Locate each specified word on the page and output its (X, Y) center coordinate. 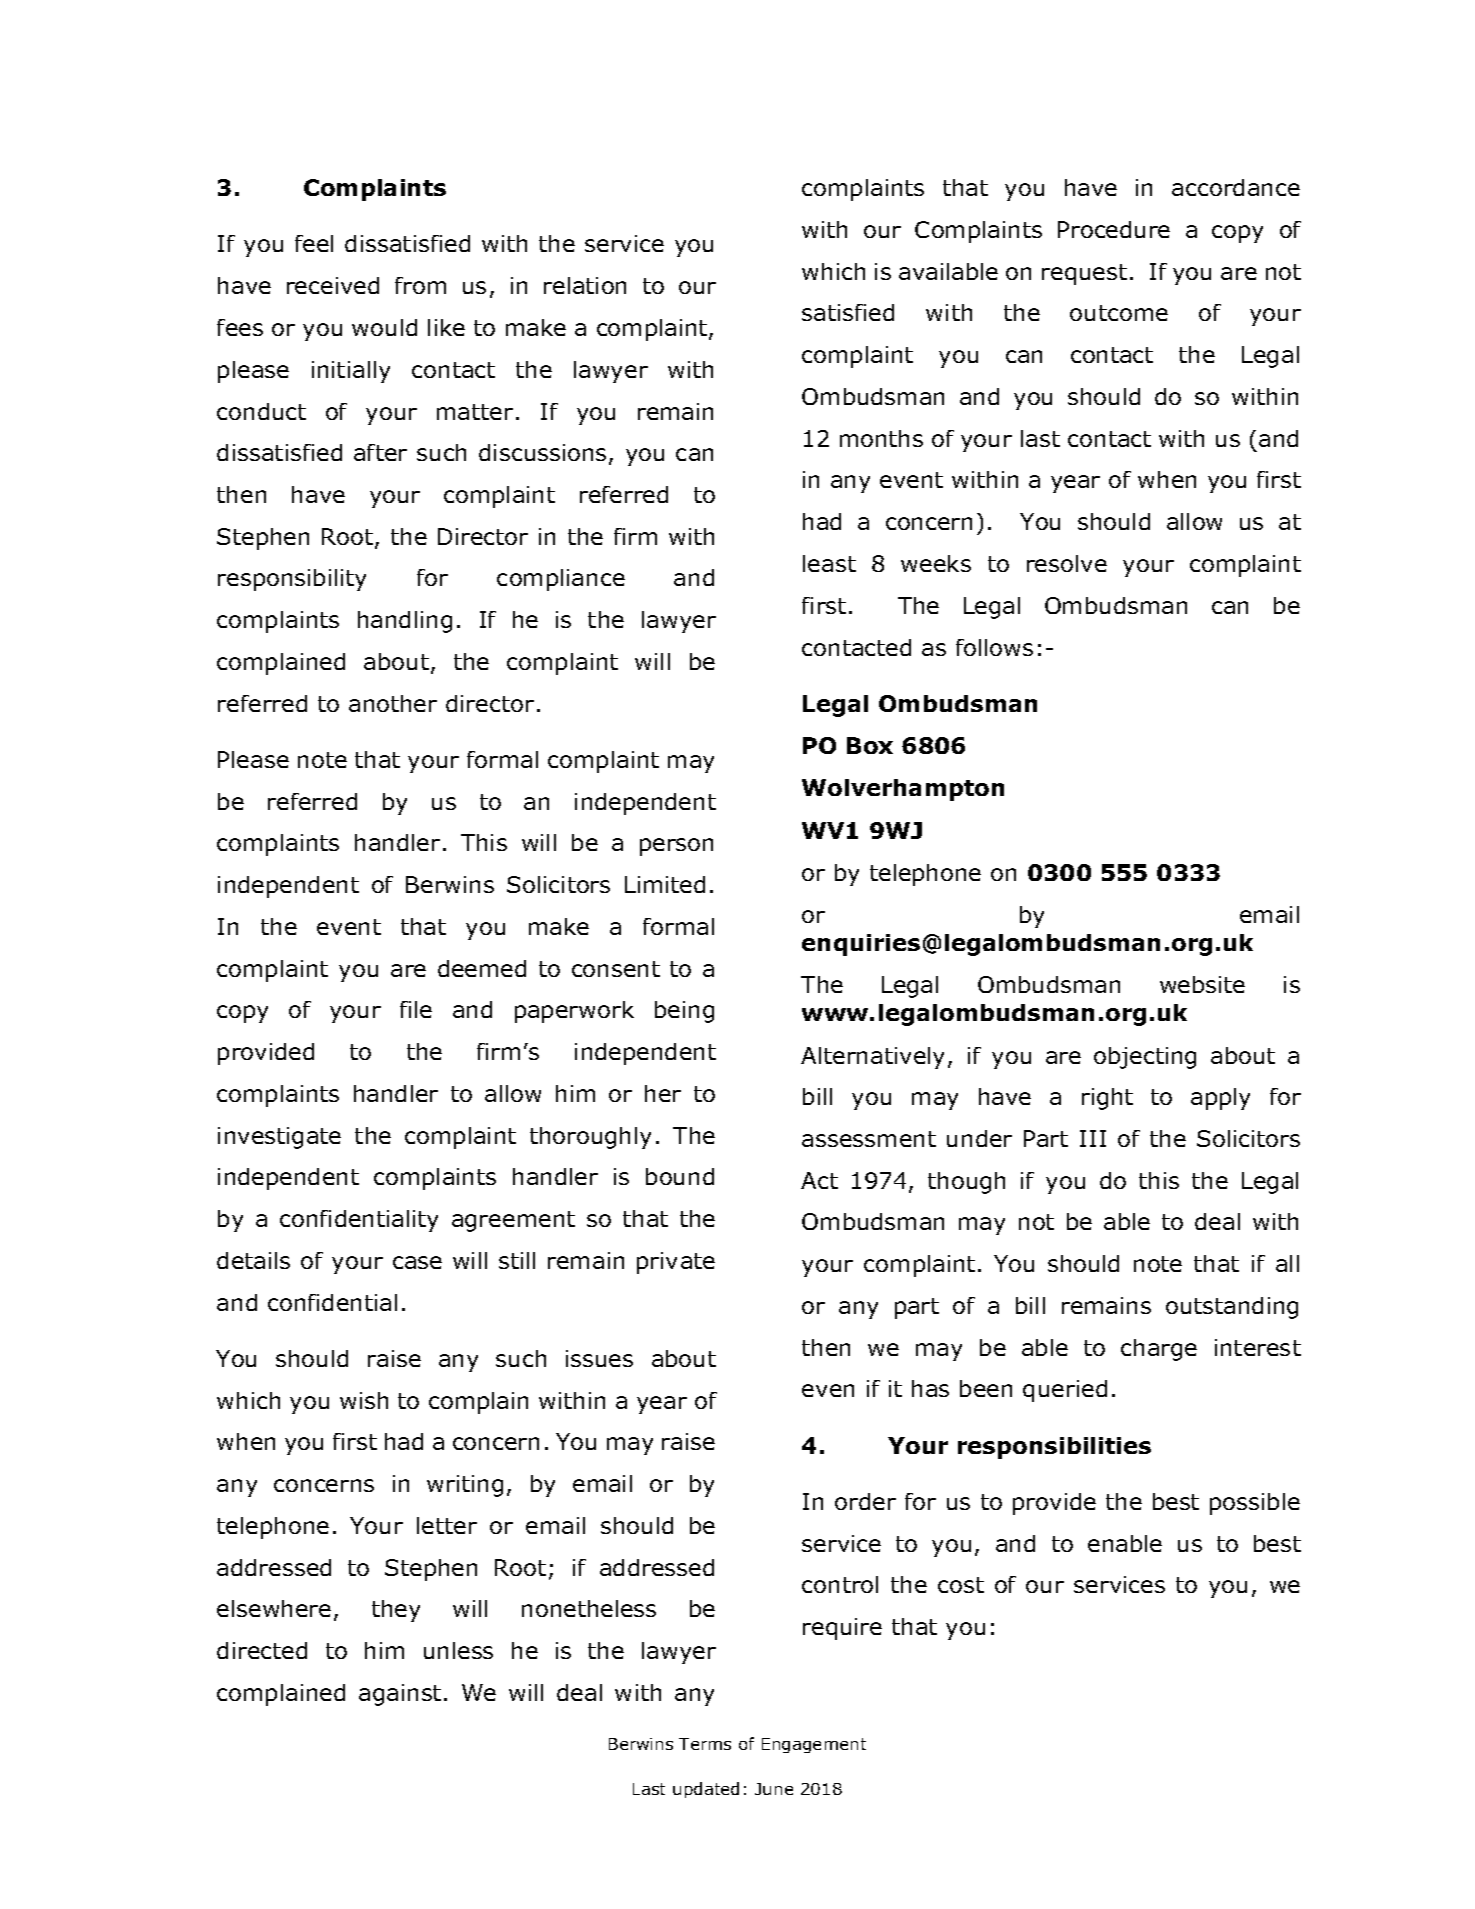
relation (585, 285)
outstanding (1232, 1308)
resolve (1067, 563)
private (676, 1263)
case (417, 1262)
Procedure (1114, 229)
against (400, 1695)
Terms (705, 1744)
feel (314, 243)
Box (870, 745)
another (393, 703)
